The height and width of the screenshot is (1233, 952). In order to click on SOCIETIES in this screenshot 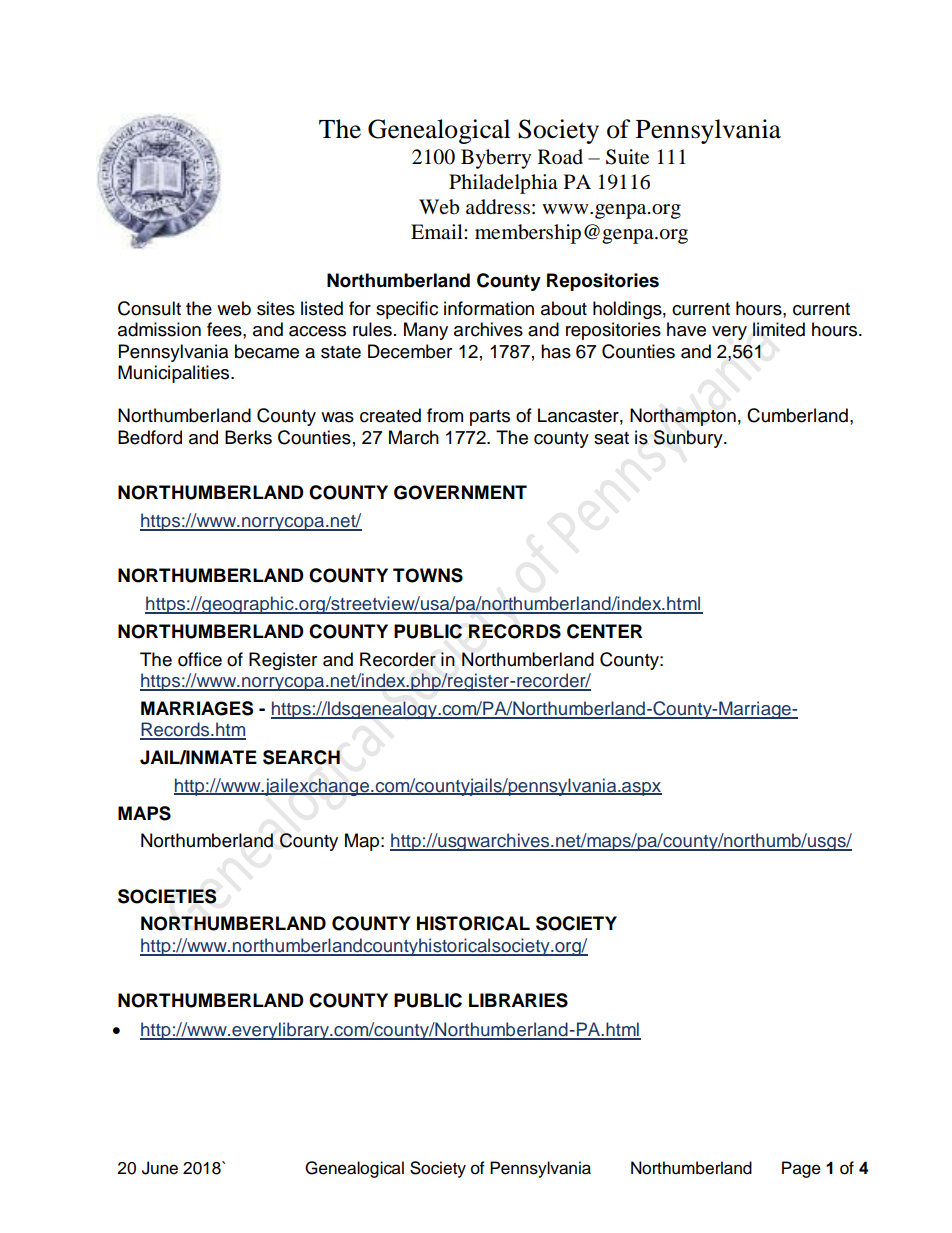, I will do `click(167, 896)`.
